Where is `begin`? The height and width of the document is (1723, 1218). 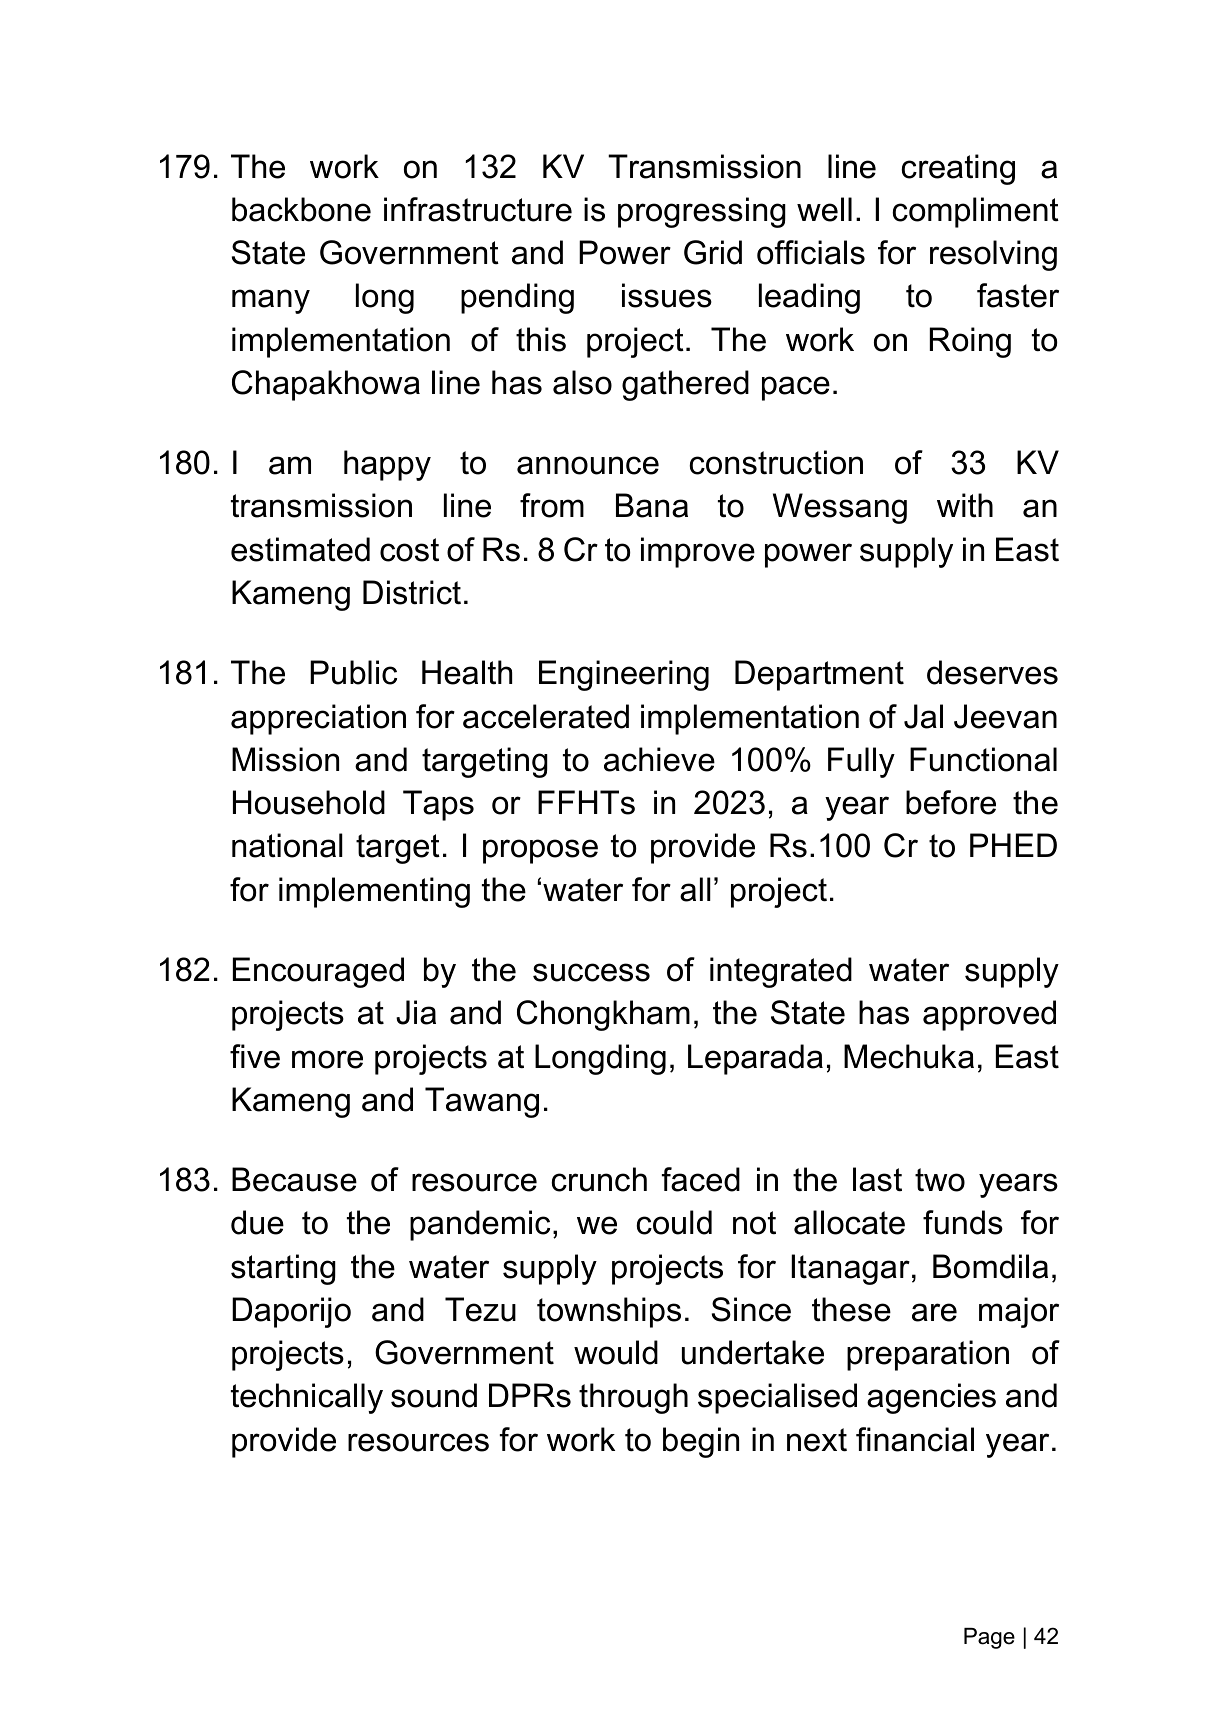
begin is located at coordinates (701, 1442).
